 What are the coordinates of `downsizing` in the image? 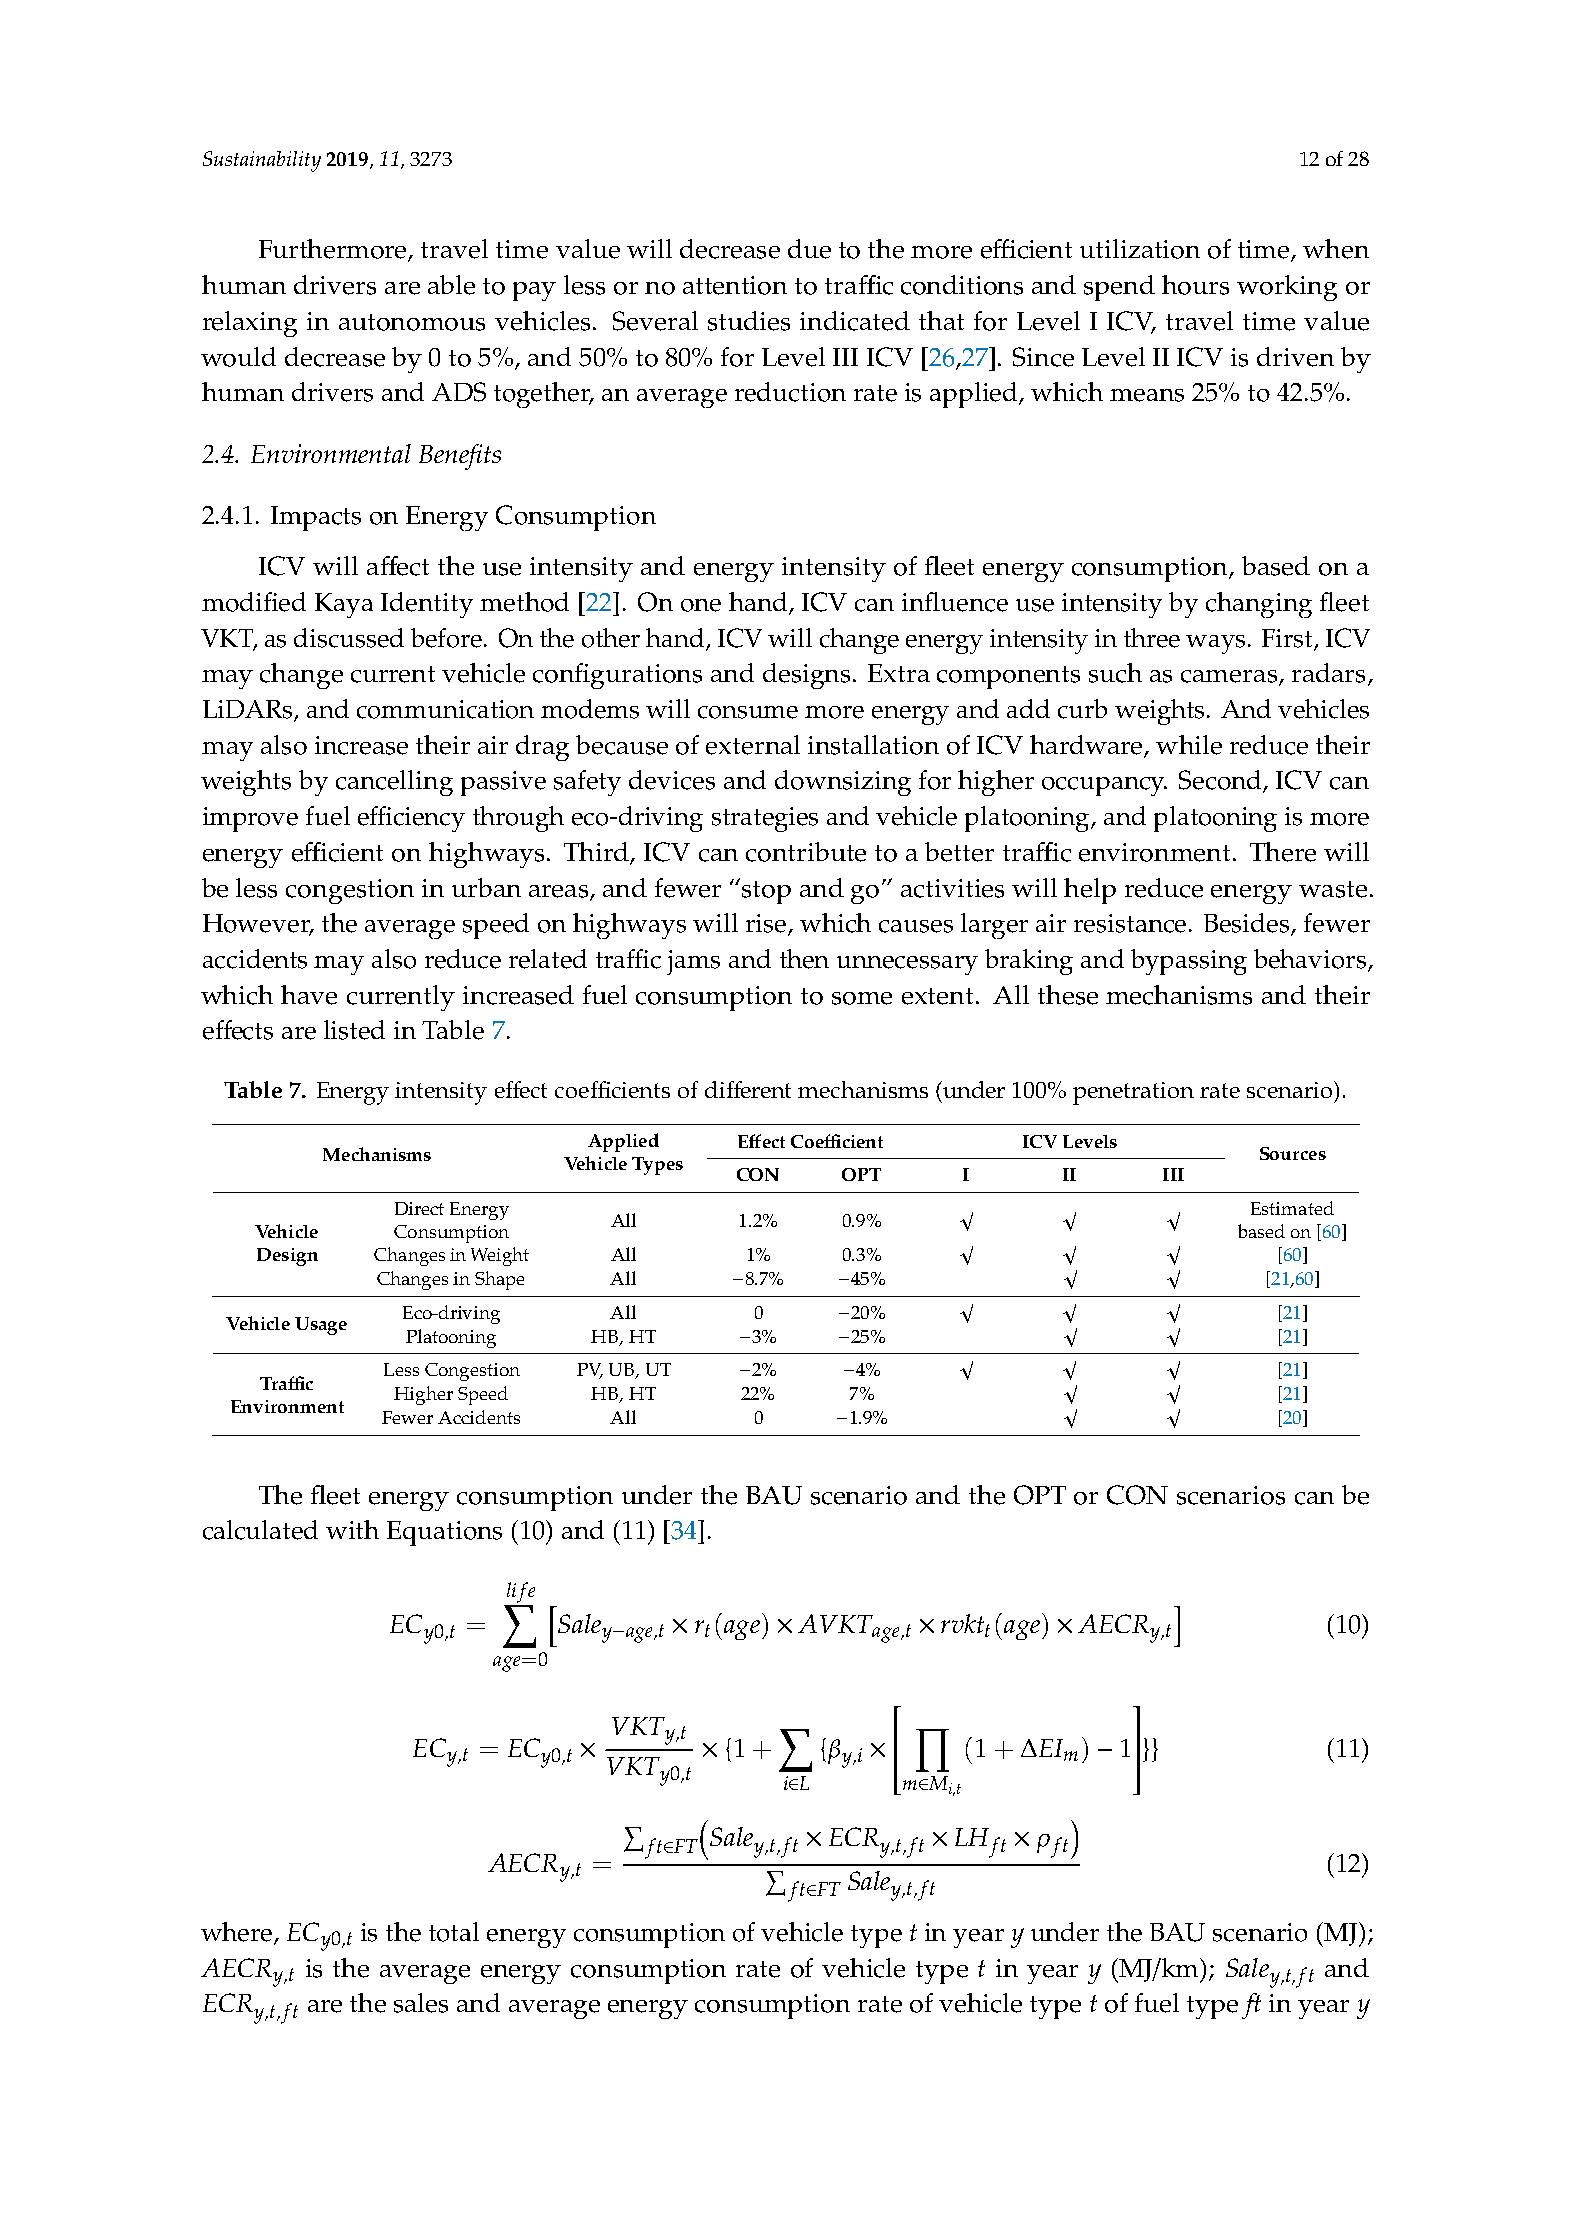 It's located at (843, 783).
